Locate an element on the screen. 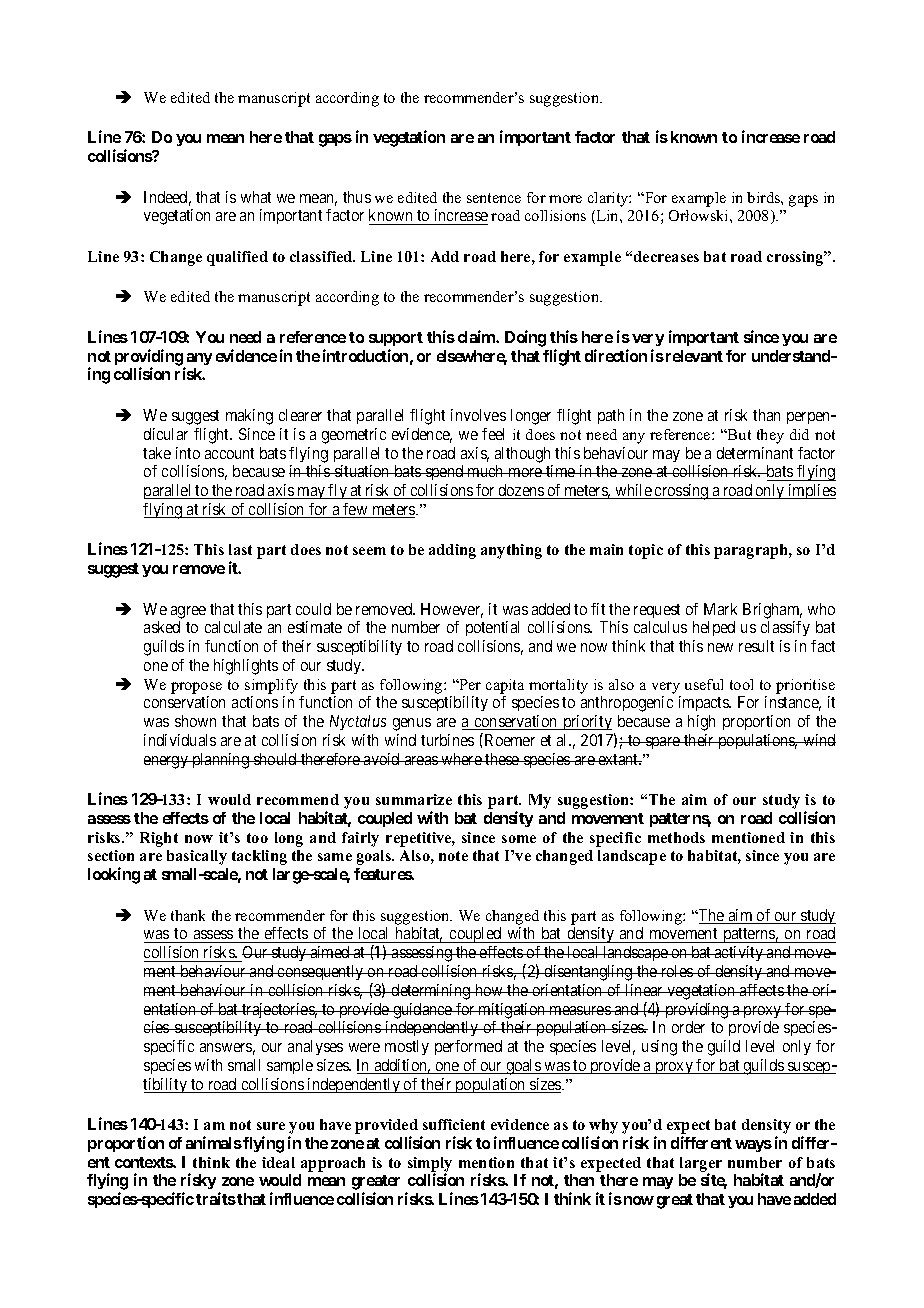  animals is located at coordinates (214, 1142).
